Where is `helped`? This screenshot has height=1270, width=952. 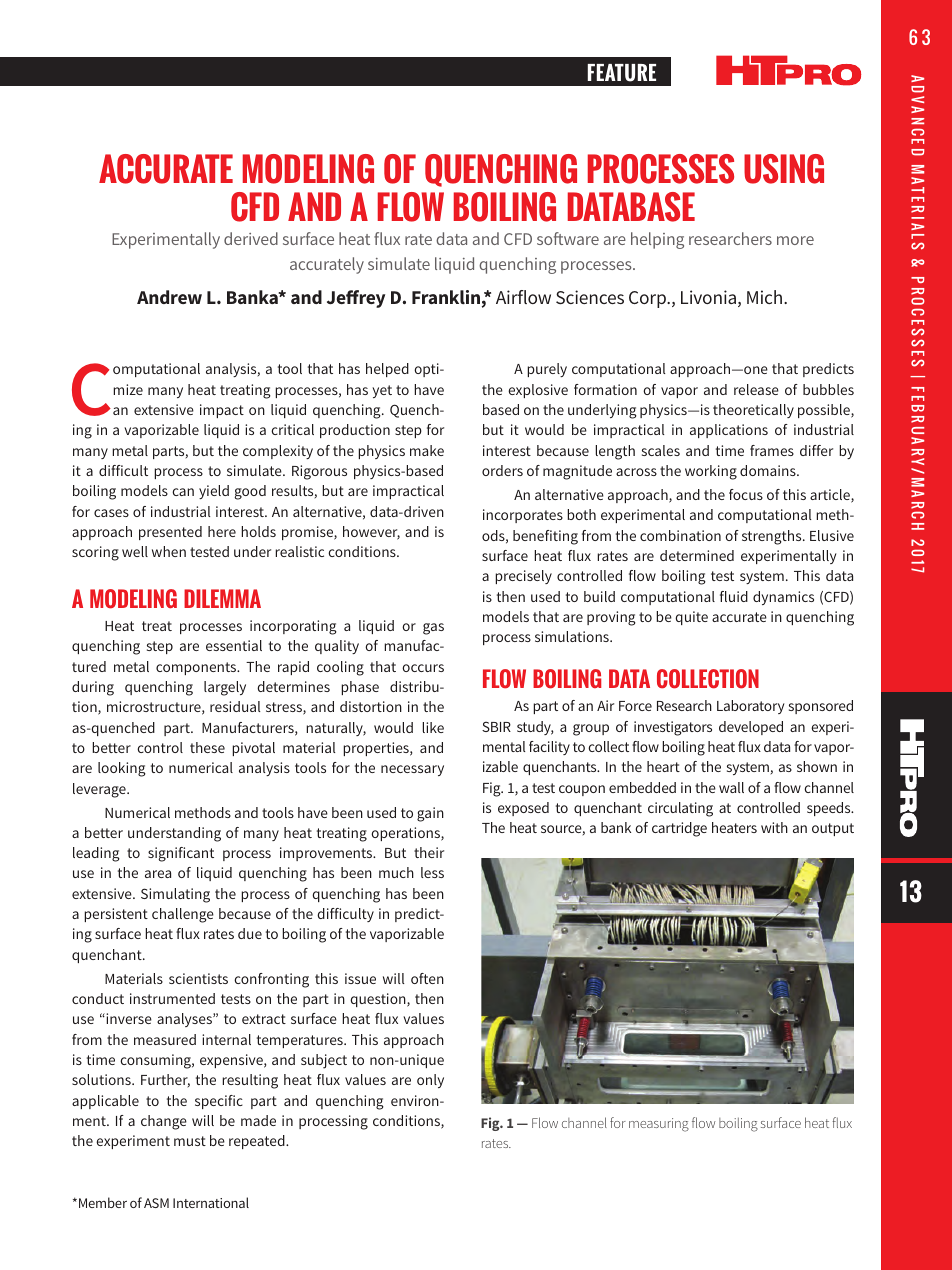
helped is located at coordinates (387, 370).
